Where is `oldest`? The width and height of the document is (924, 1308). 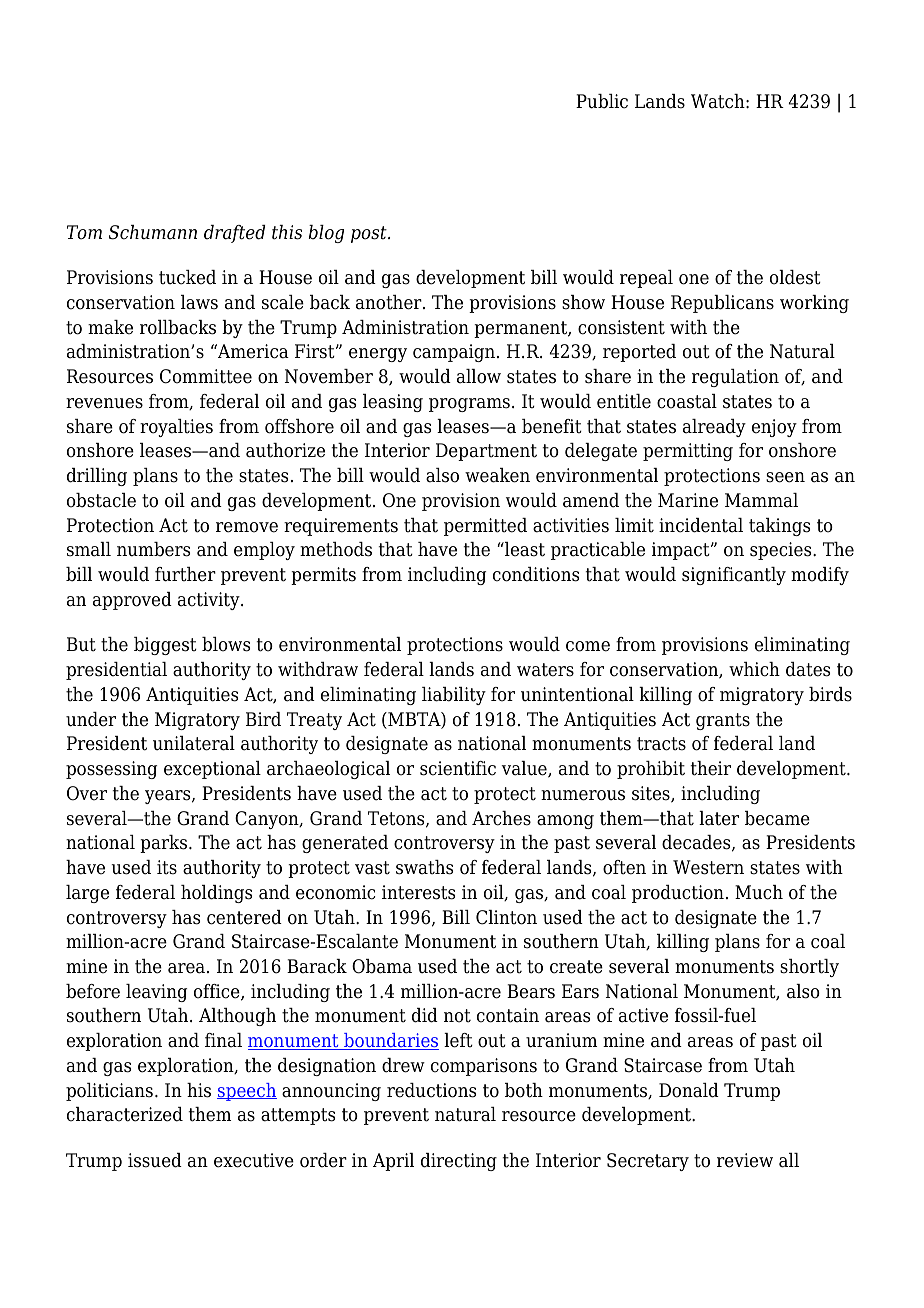 oldest is located at coordinates (795, 277).
